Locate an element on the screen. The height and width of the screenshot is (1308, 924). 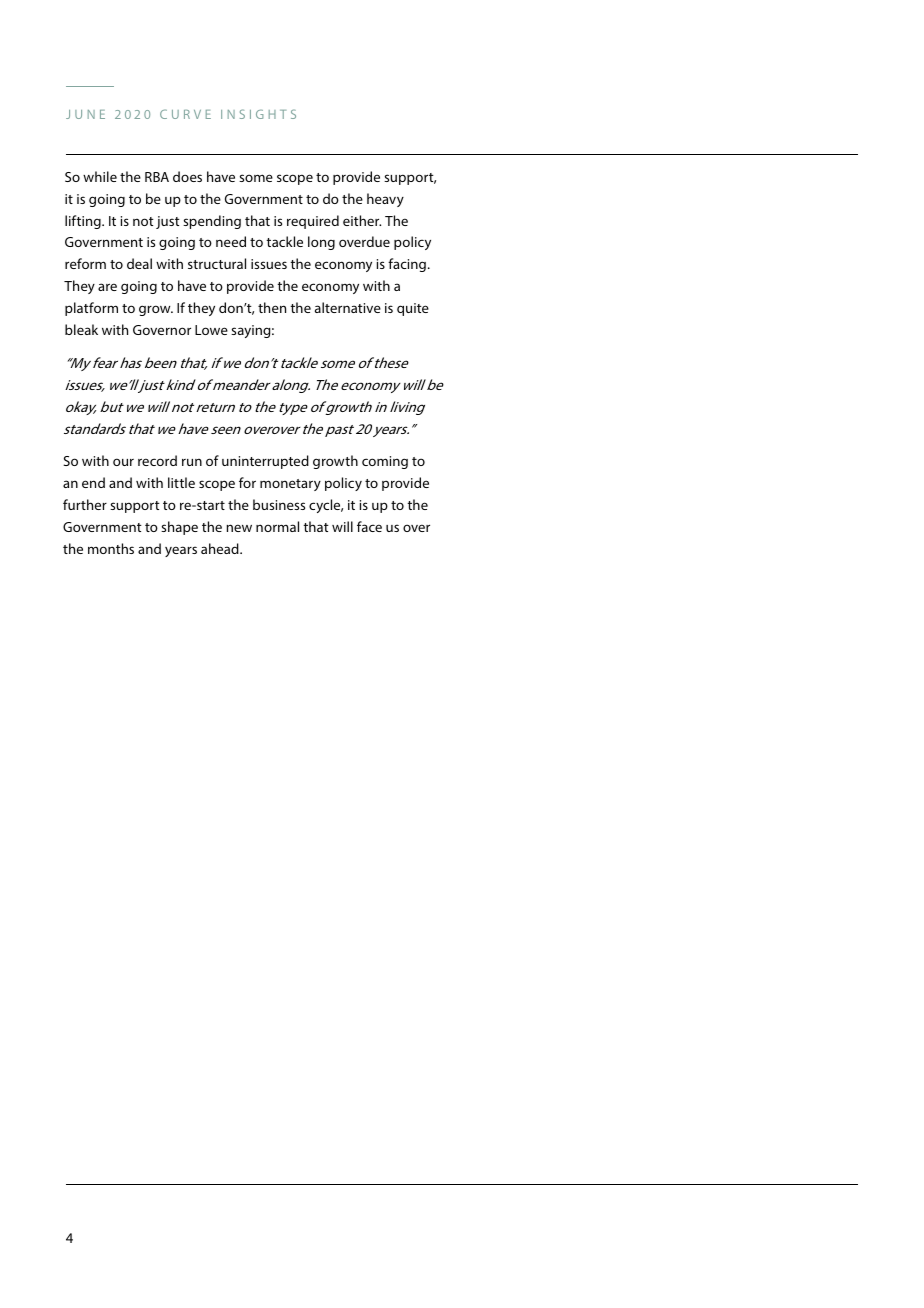
coming is located at coordinates (385, 462).
